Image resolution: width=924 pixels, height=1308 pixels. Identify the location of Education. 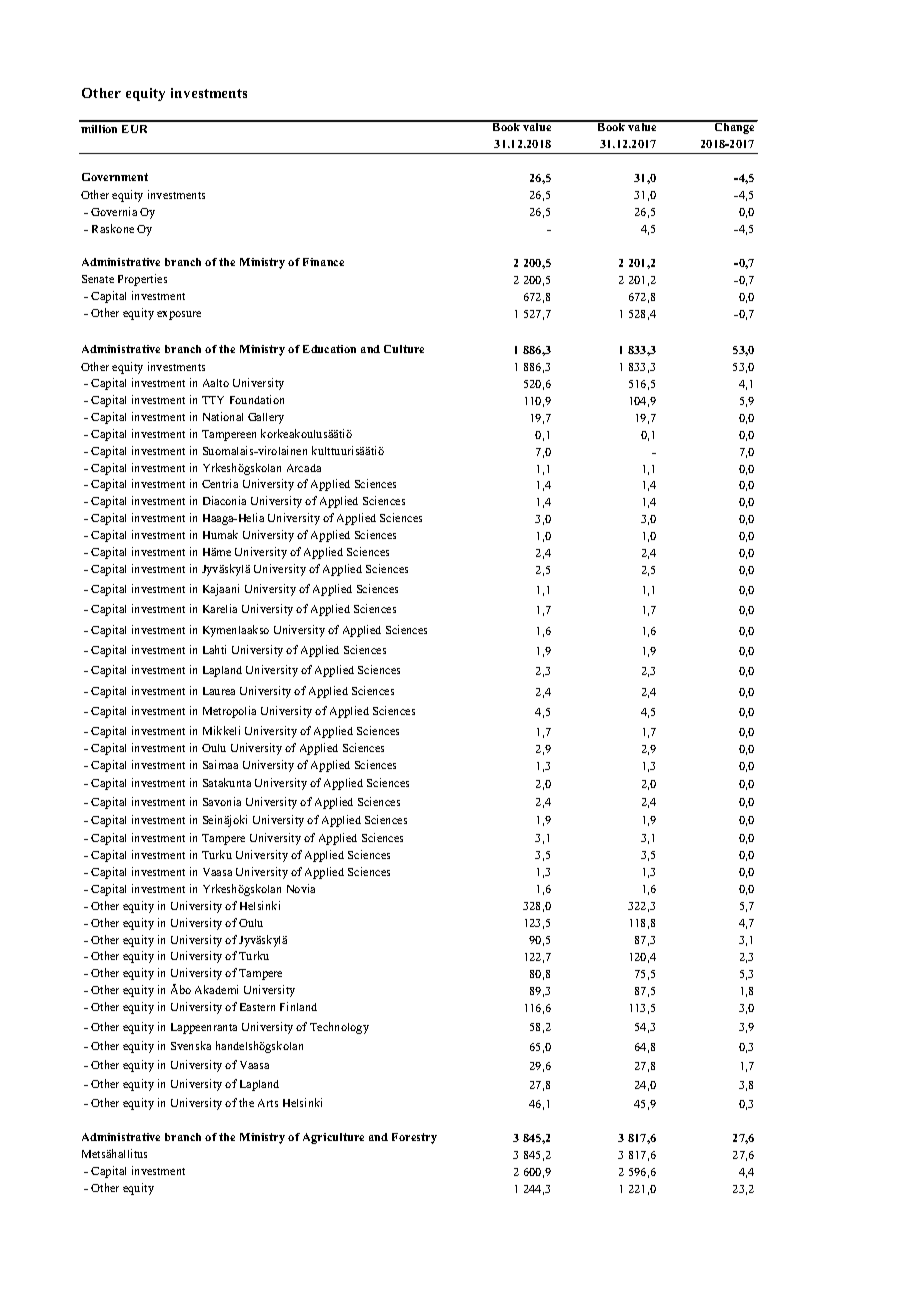
(329, 349).
